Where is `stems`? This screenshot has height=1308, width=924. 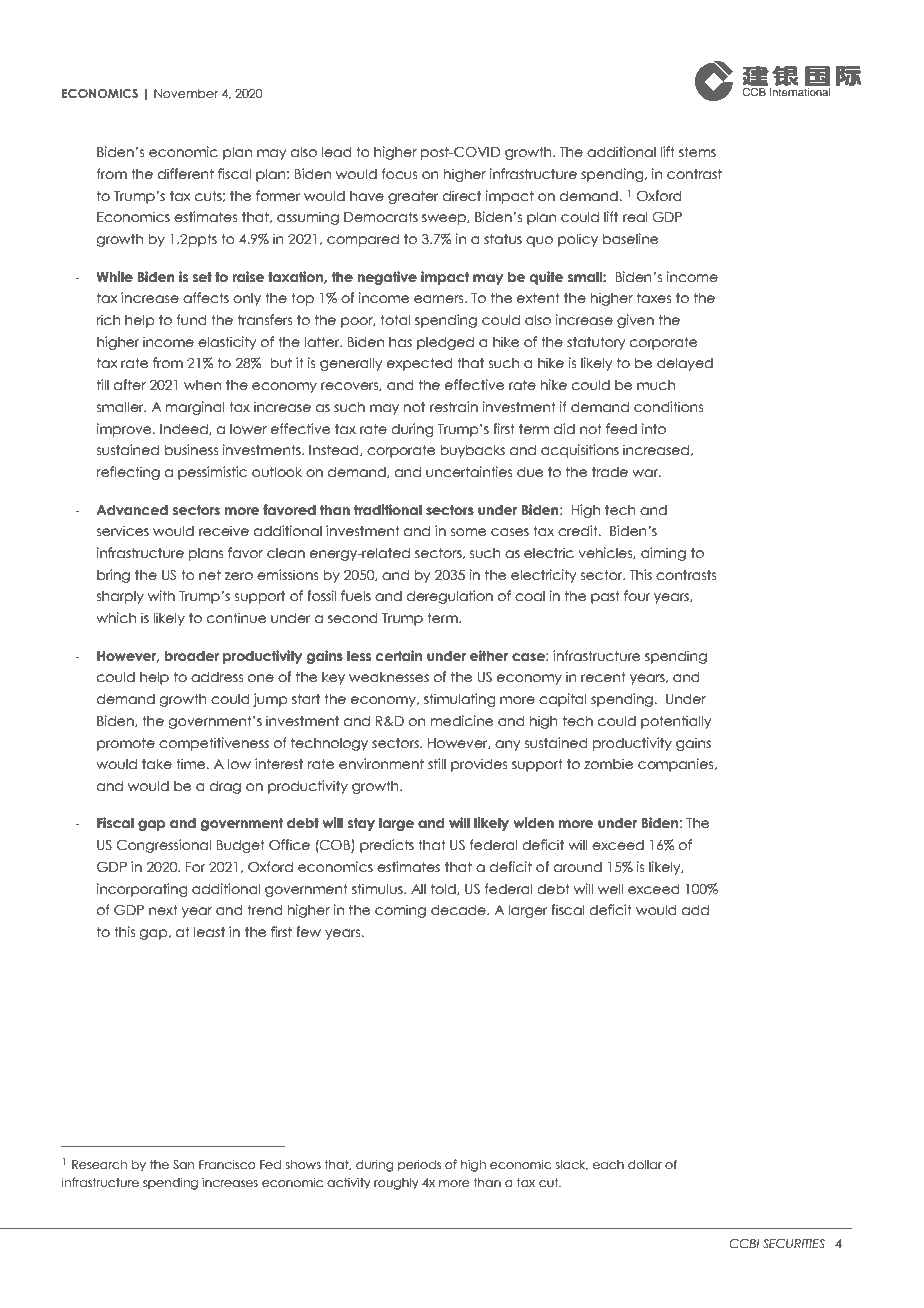 stems is located at coordinates (697, 152).
